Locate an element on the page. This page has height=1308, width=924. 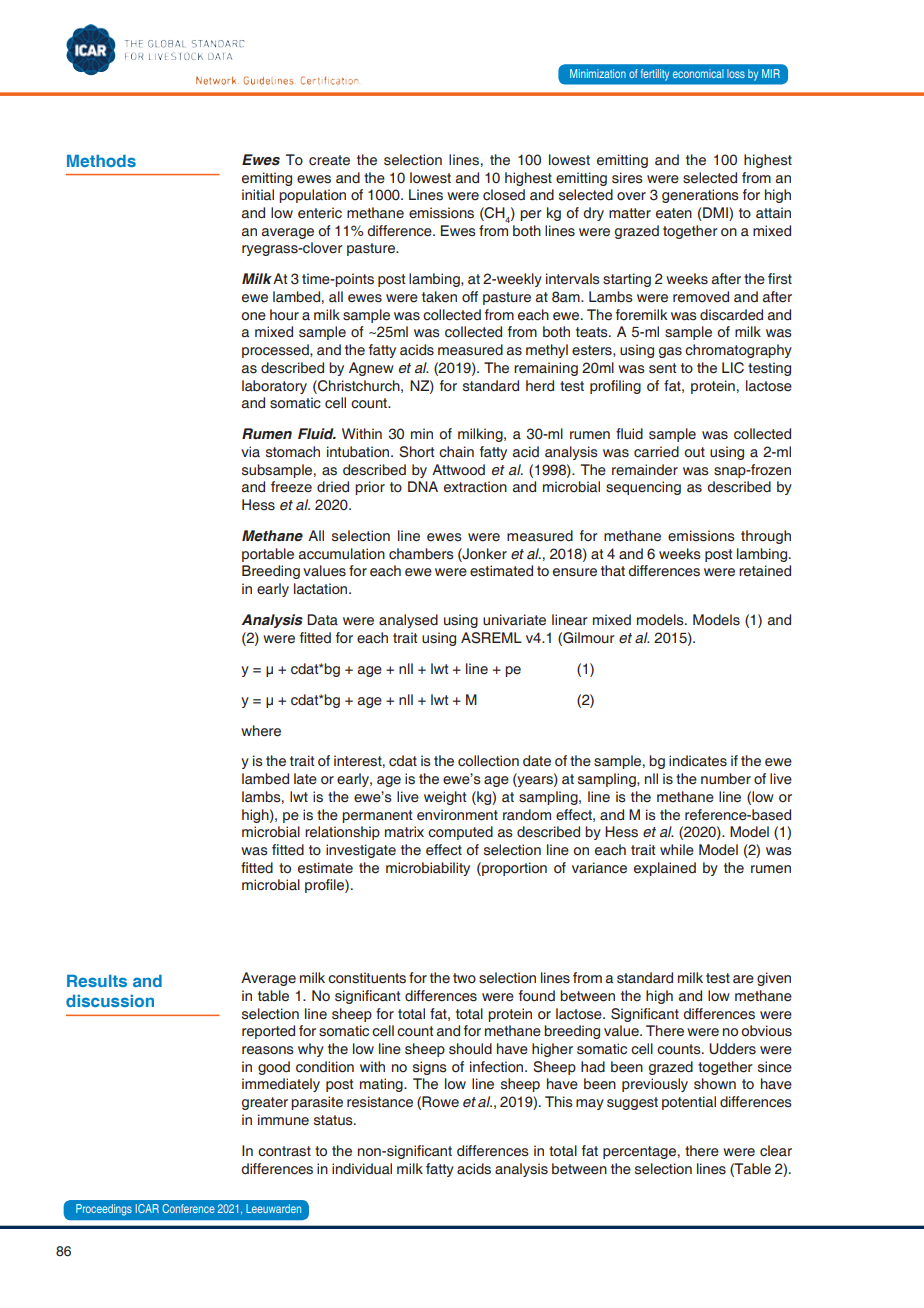
Conference is located at coordinates (188, 1208).
